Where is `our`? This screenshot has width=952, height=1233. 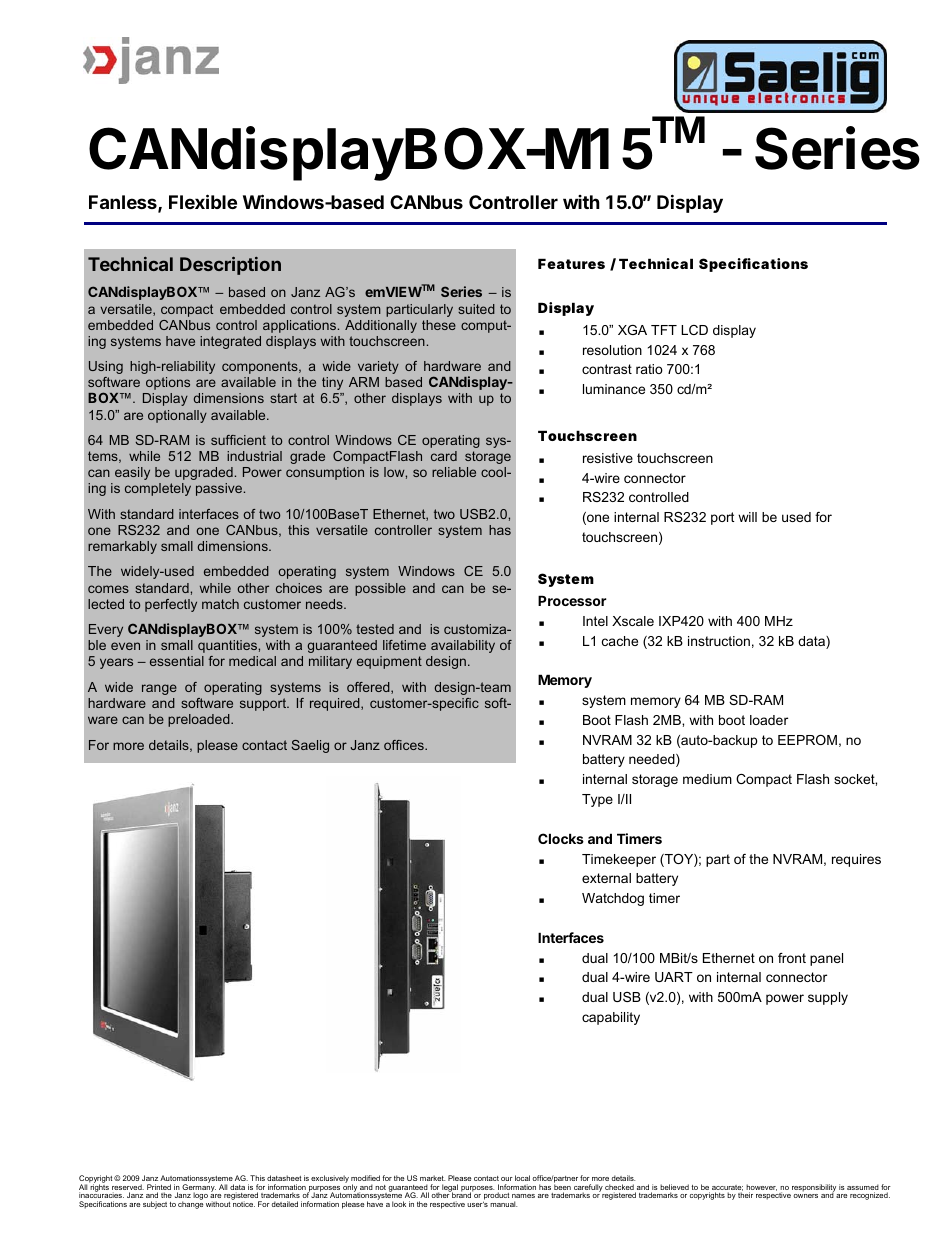
our is located at coordinates (507, 1179).
